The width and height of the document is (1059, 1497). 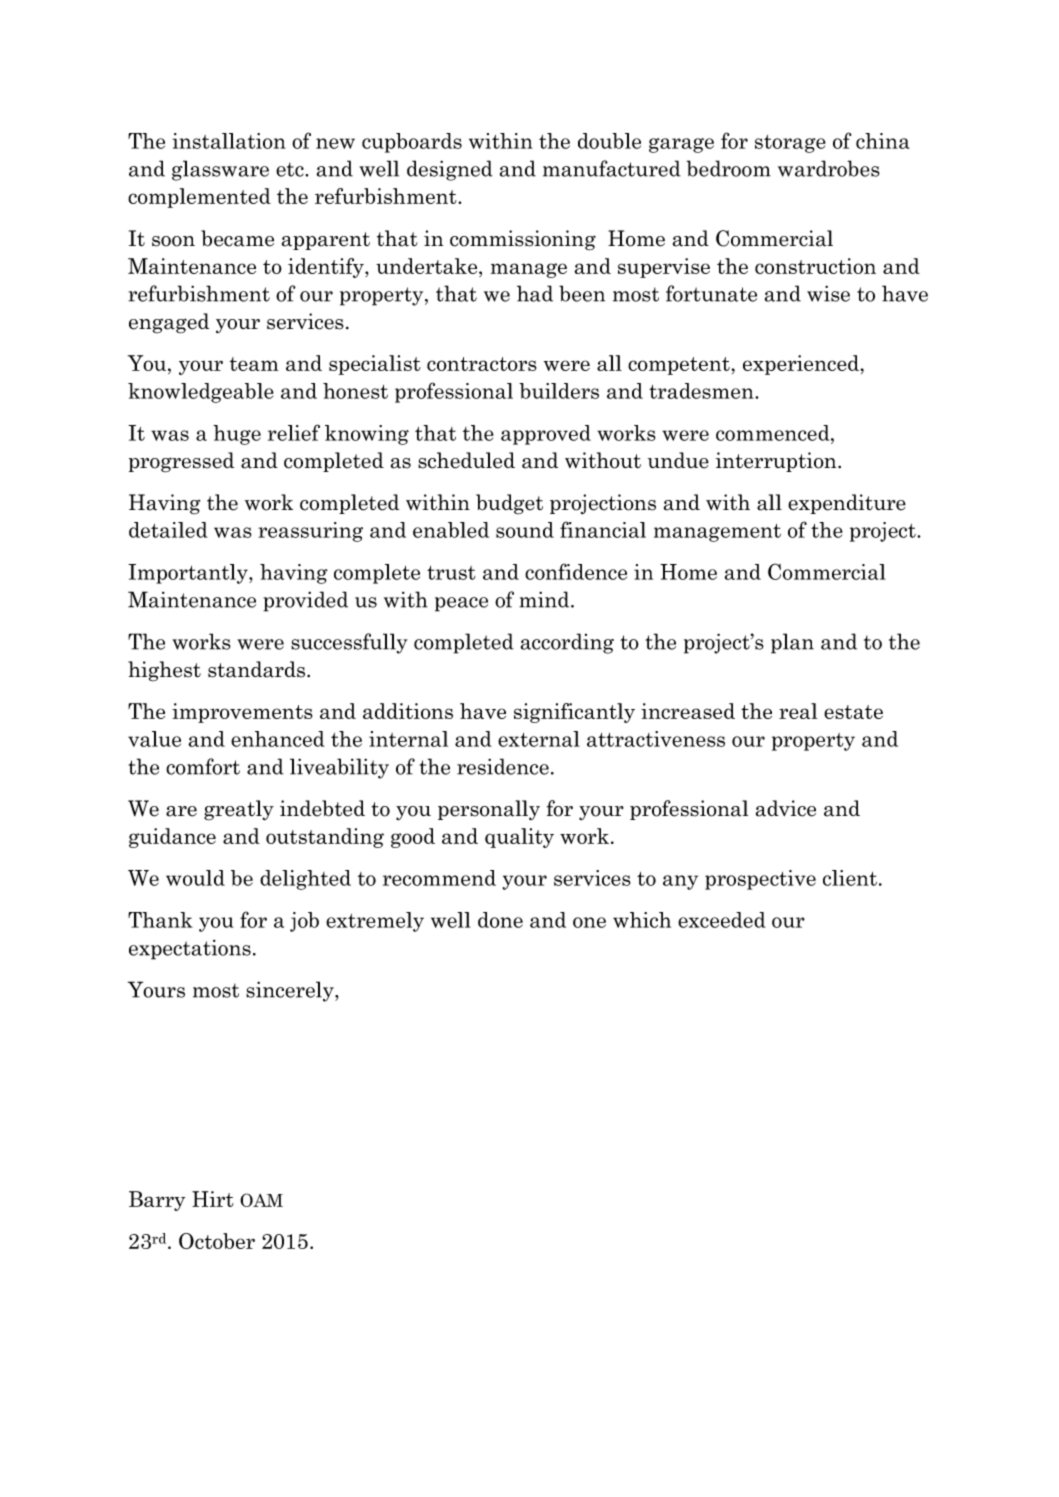 What do you see at coordinates (220, 170) in the document?
I see `glassware` at bounding box center [220, 170].
